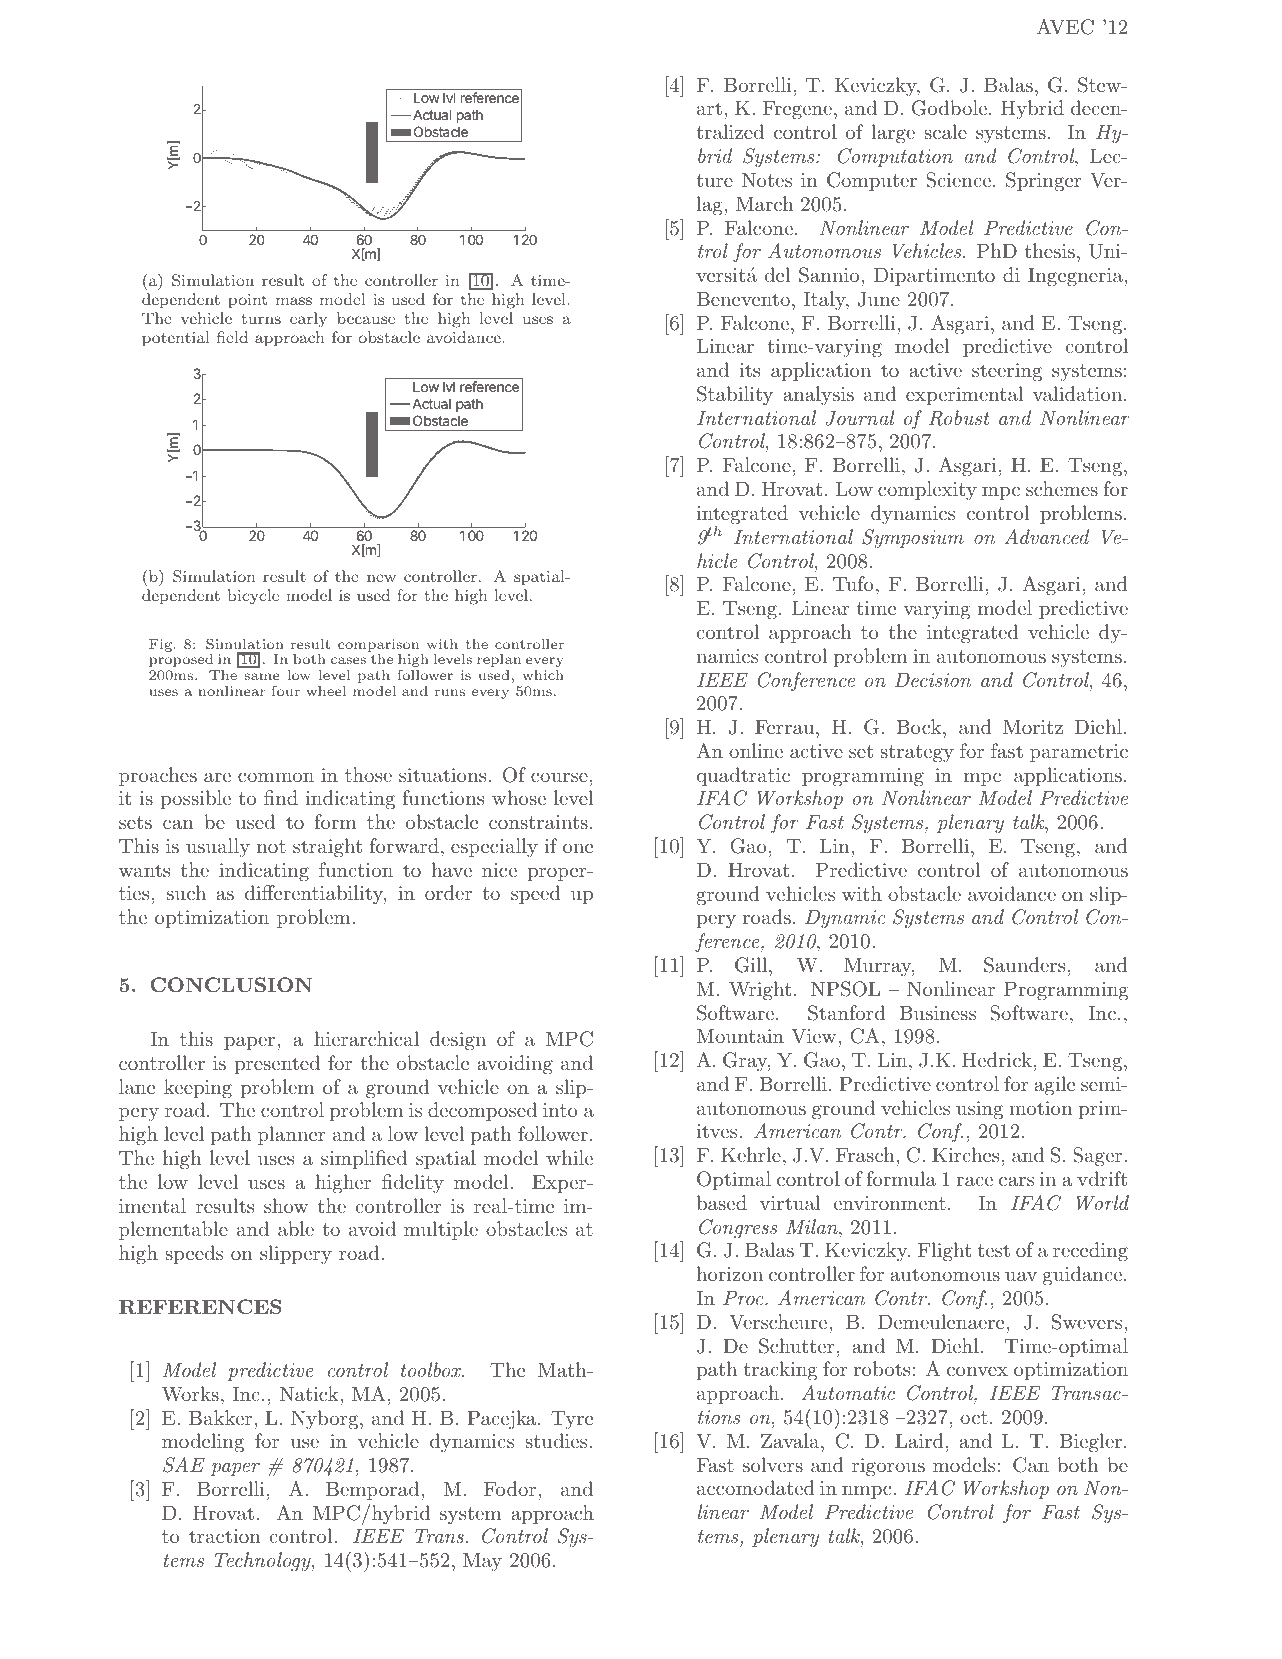  What do you see at coordinates (917, 754) in the screenshot?
I see `strategy` at bounding box center [917, 754].
